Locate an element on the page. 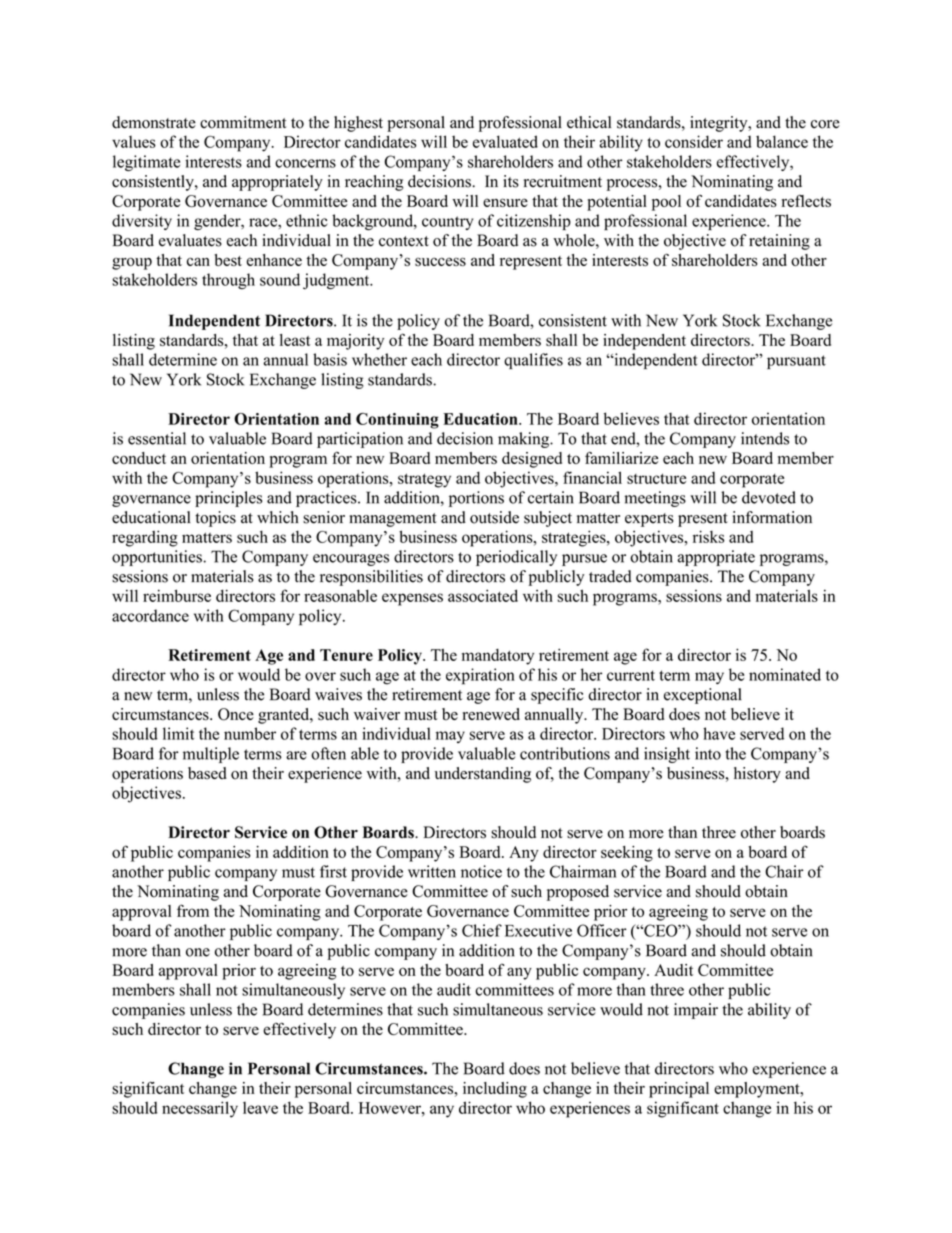 Image resolution: width=952 pixels, height=1233 pixels. nominated is located at coordinates (785, 674).
